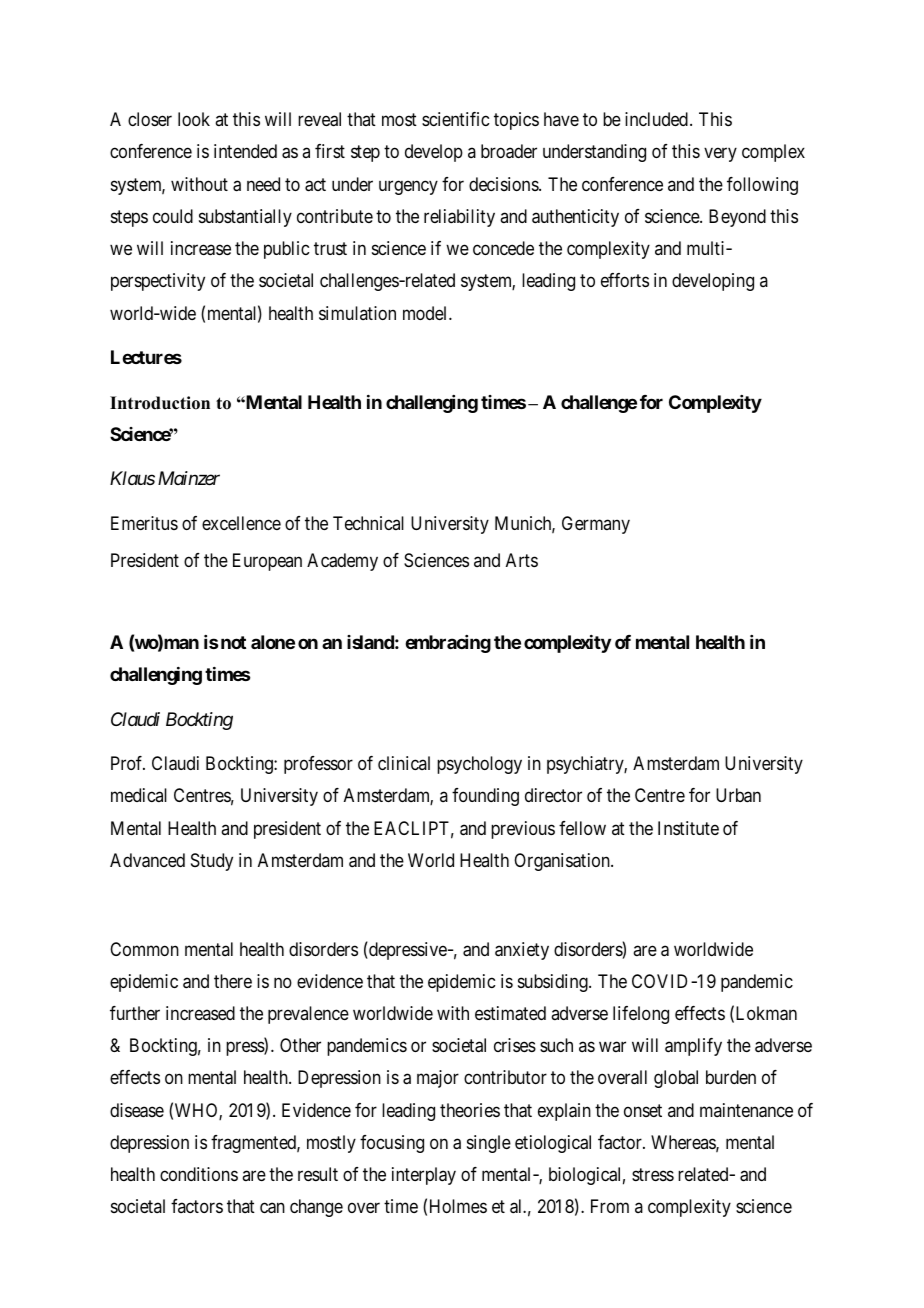  What do you see at coordinates (522, 951) in the image?
I see `anxiety` at bounding box center [522, 951].
